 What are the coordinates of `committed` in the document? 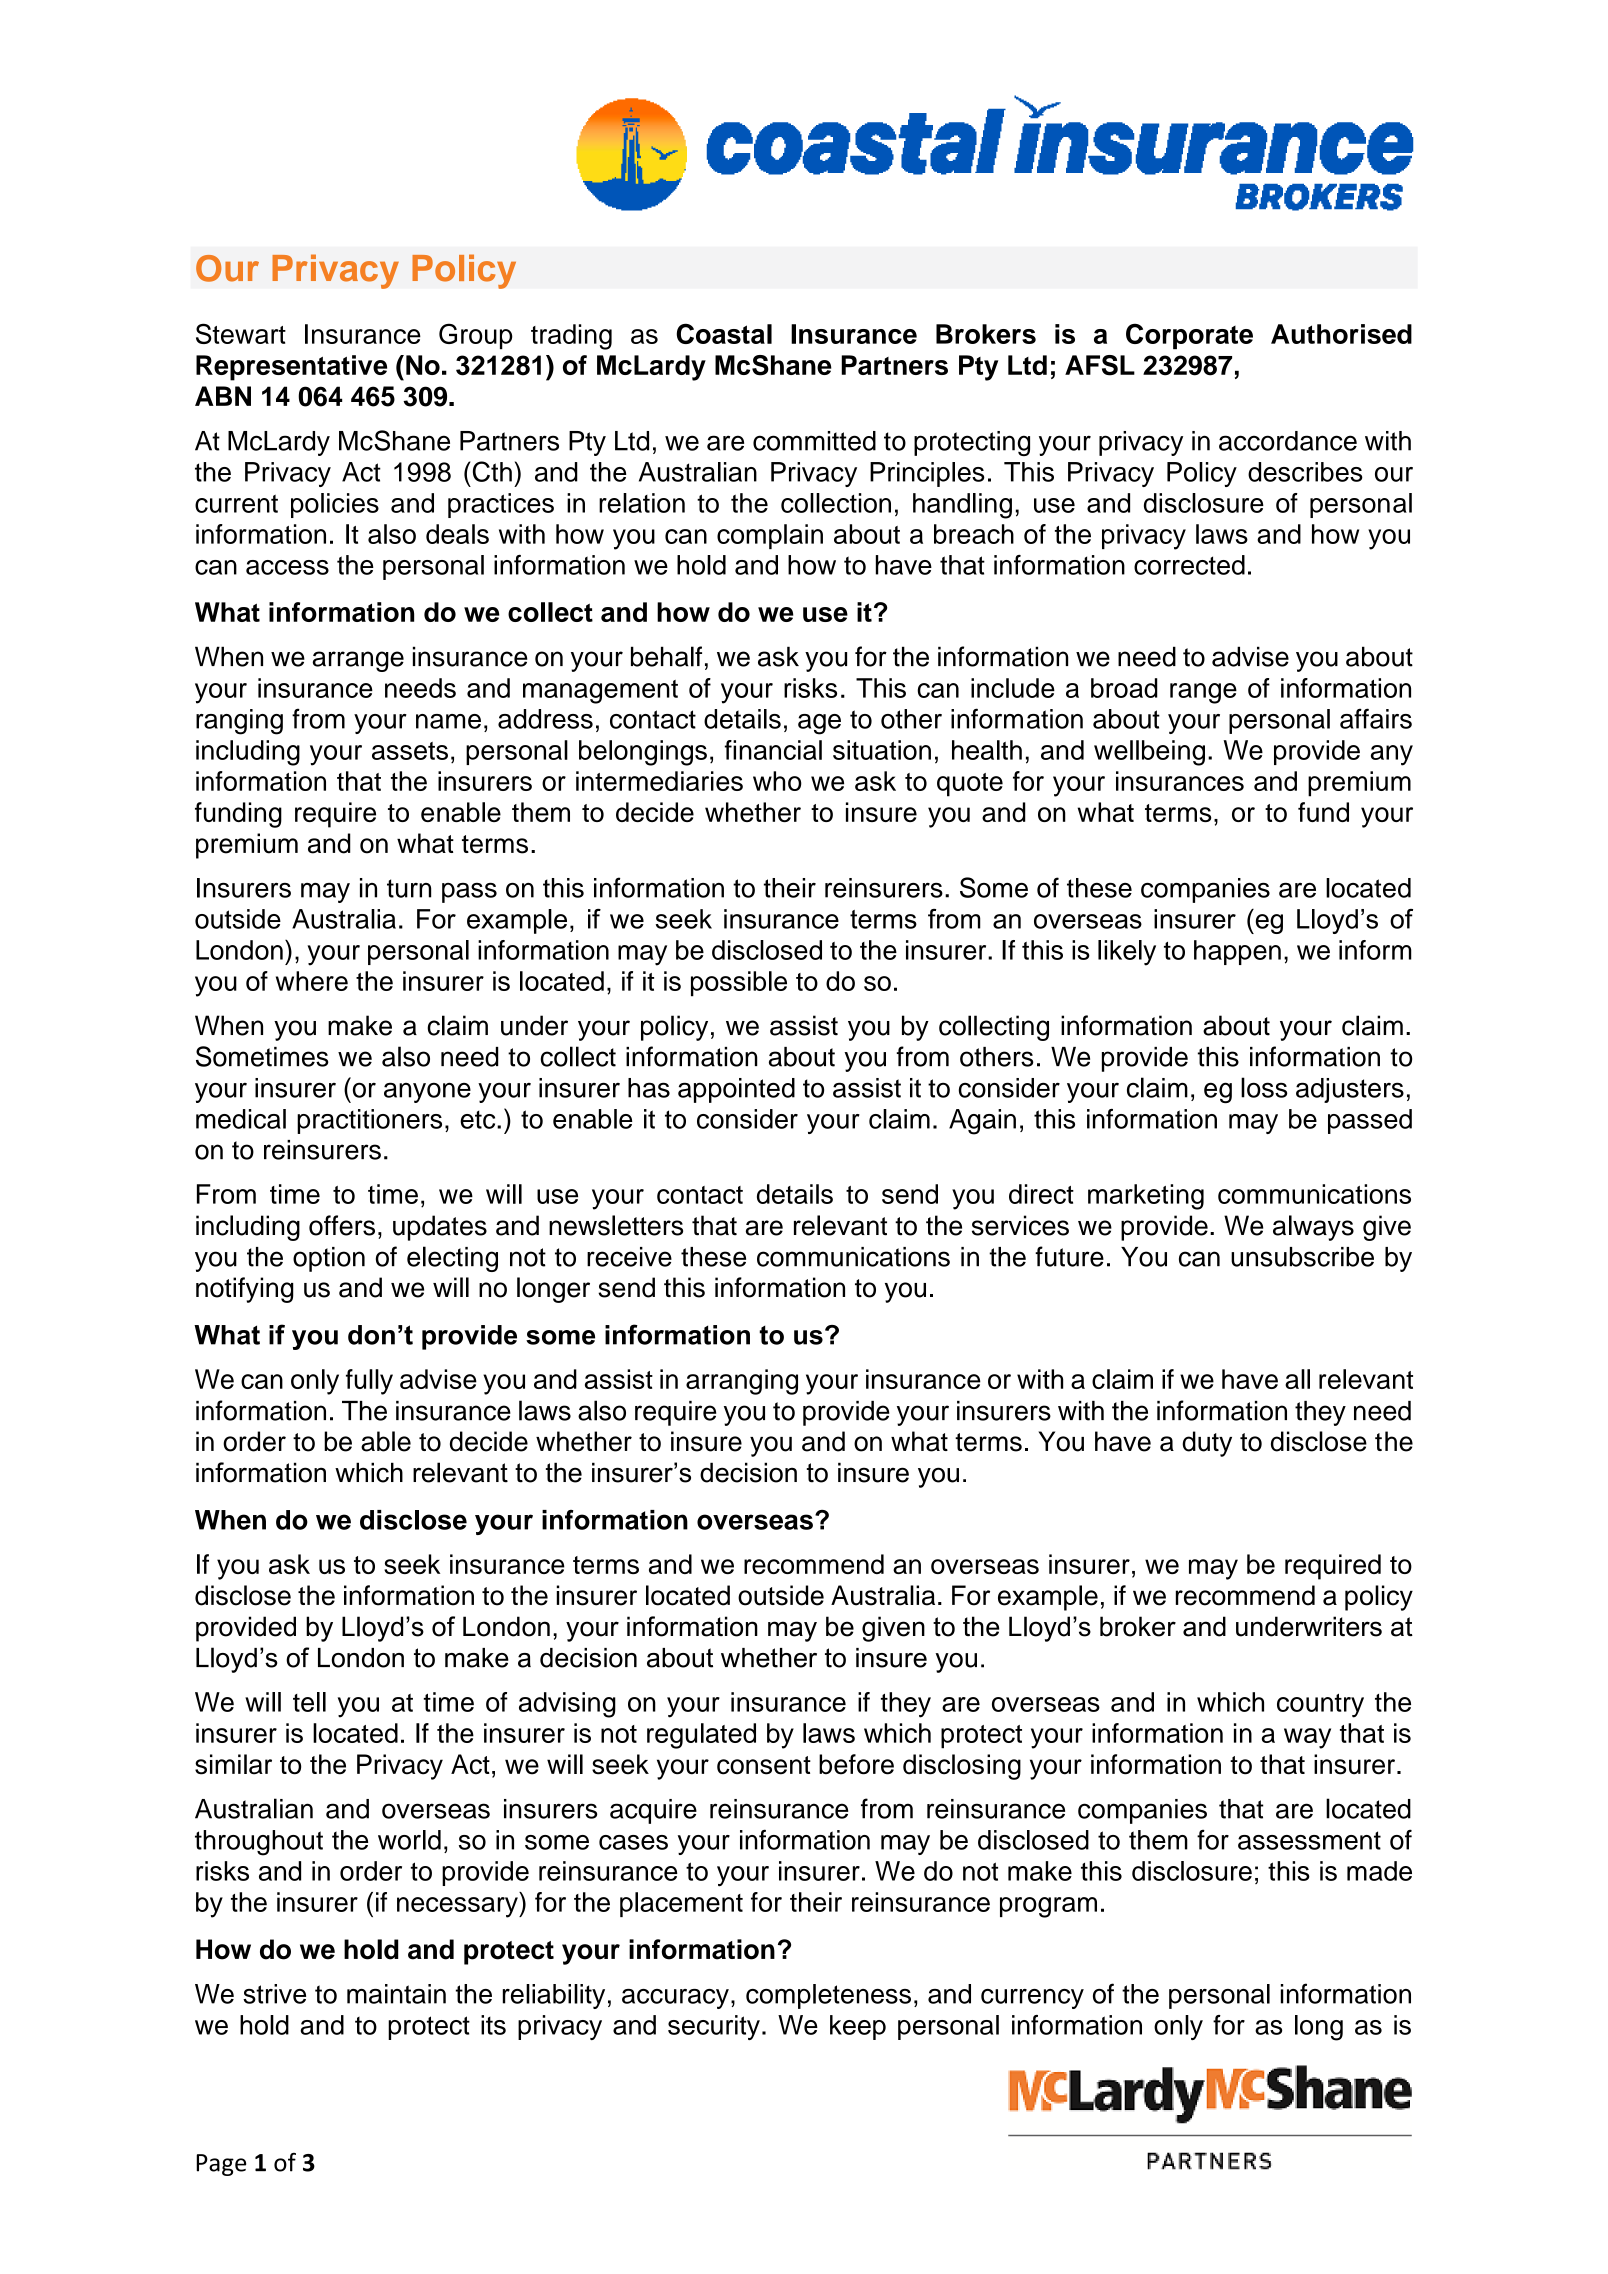 It's located at (814, 441).
